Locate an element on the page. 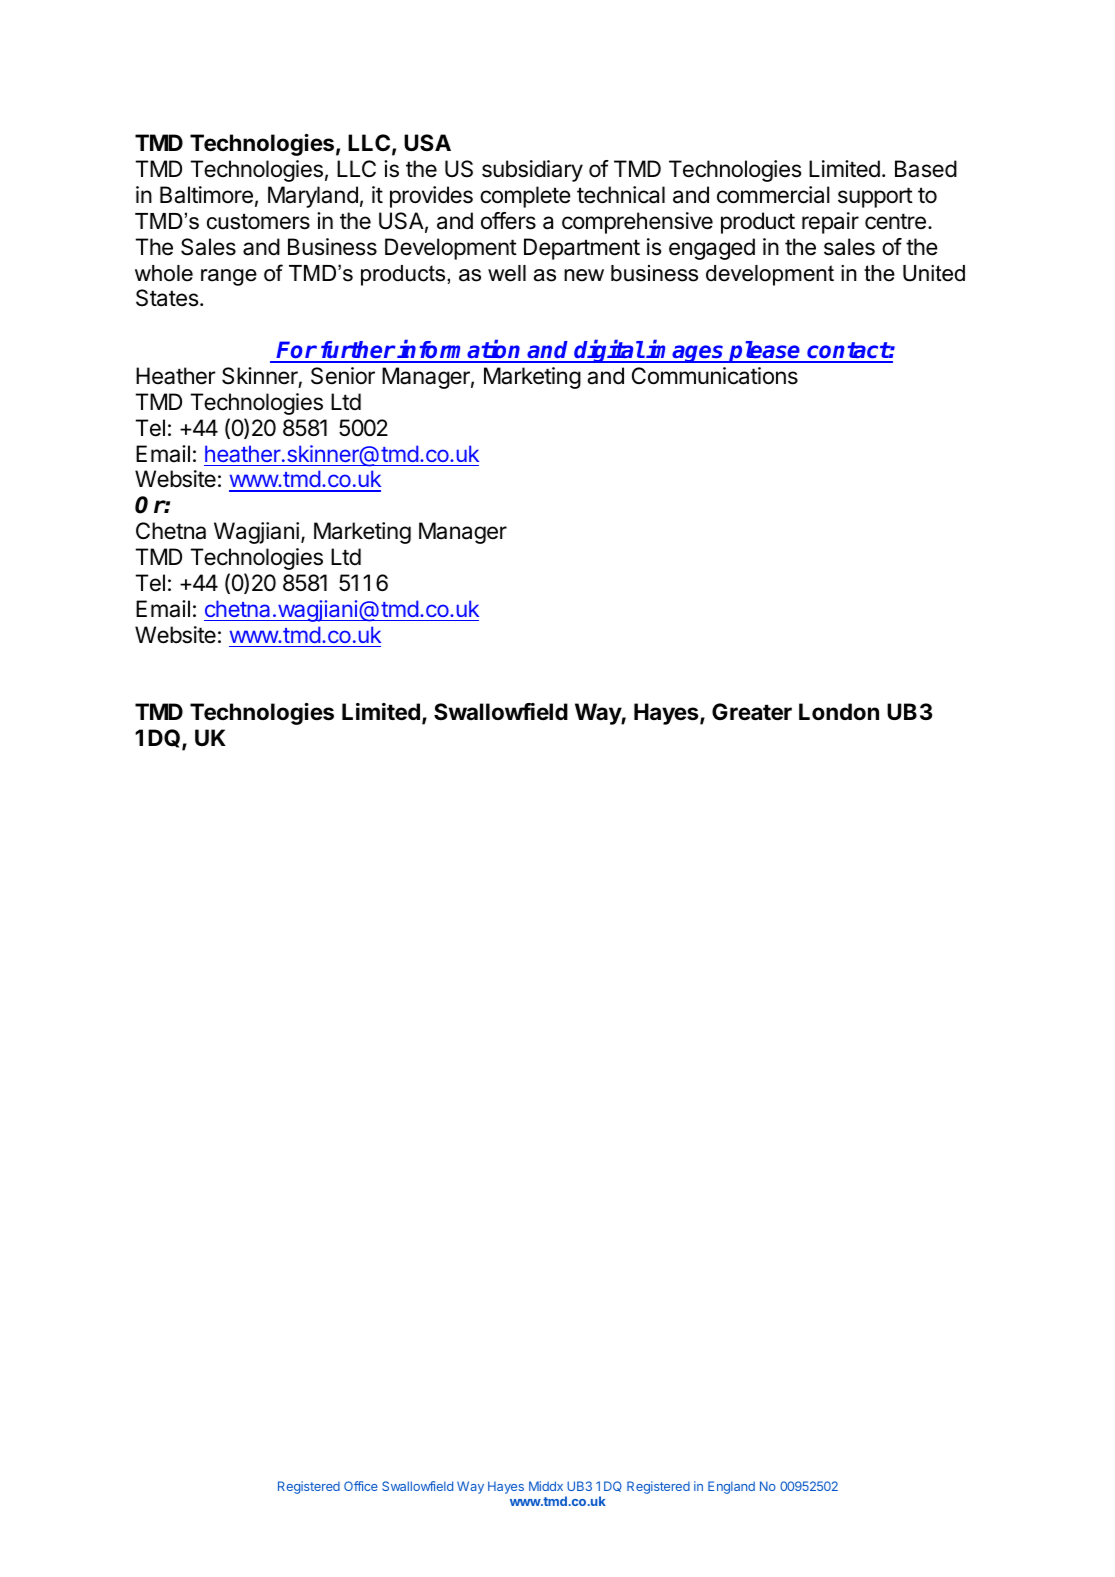 This image has height=1577, width=1115. repair is located at coordinates (830, 223).
